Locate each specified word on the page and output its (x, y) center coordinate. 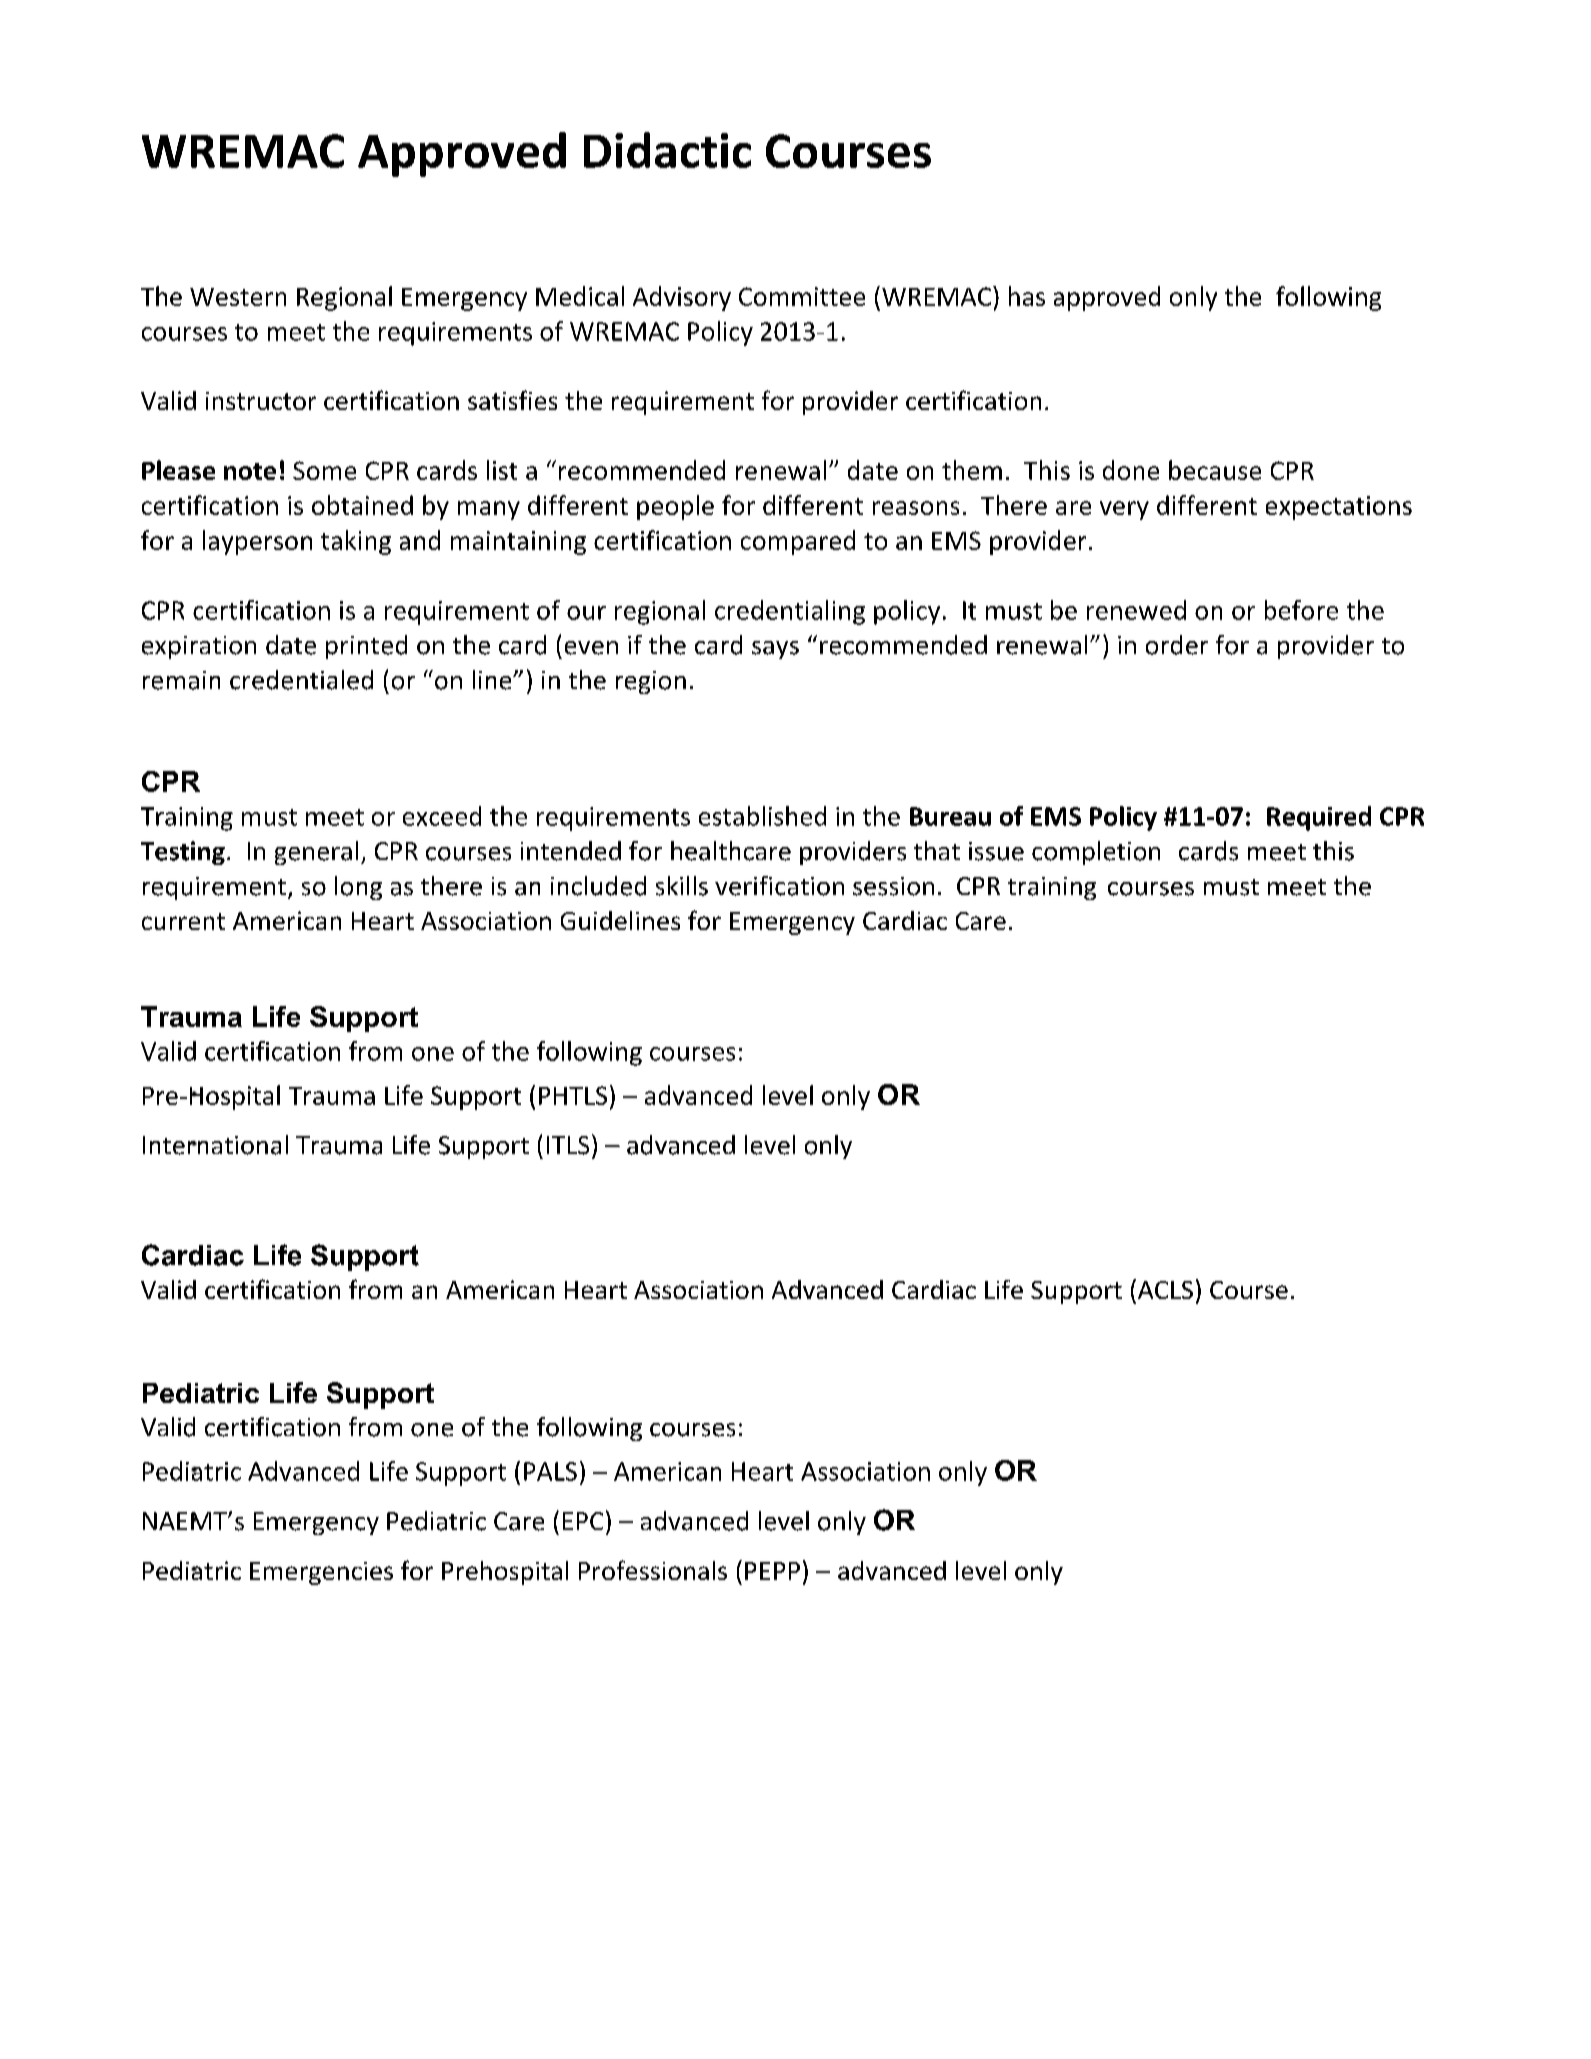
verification (779, 886)
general (316, 853)
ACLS (1164, 1289)
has (1027, 296)
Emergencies (321, 1573)
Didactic (667, 150)
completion (1096, 853)
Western (238, 297)
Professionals (653, 1570)
